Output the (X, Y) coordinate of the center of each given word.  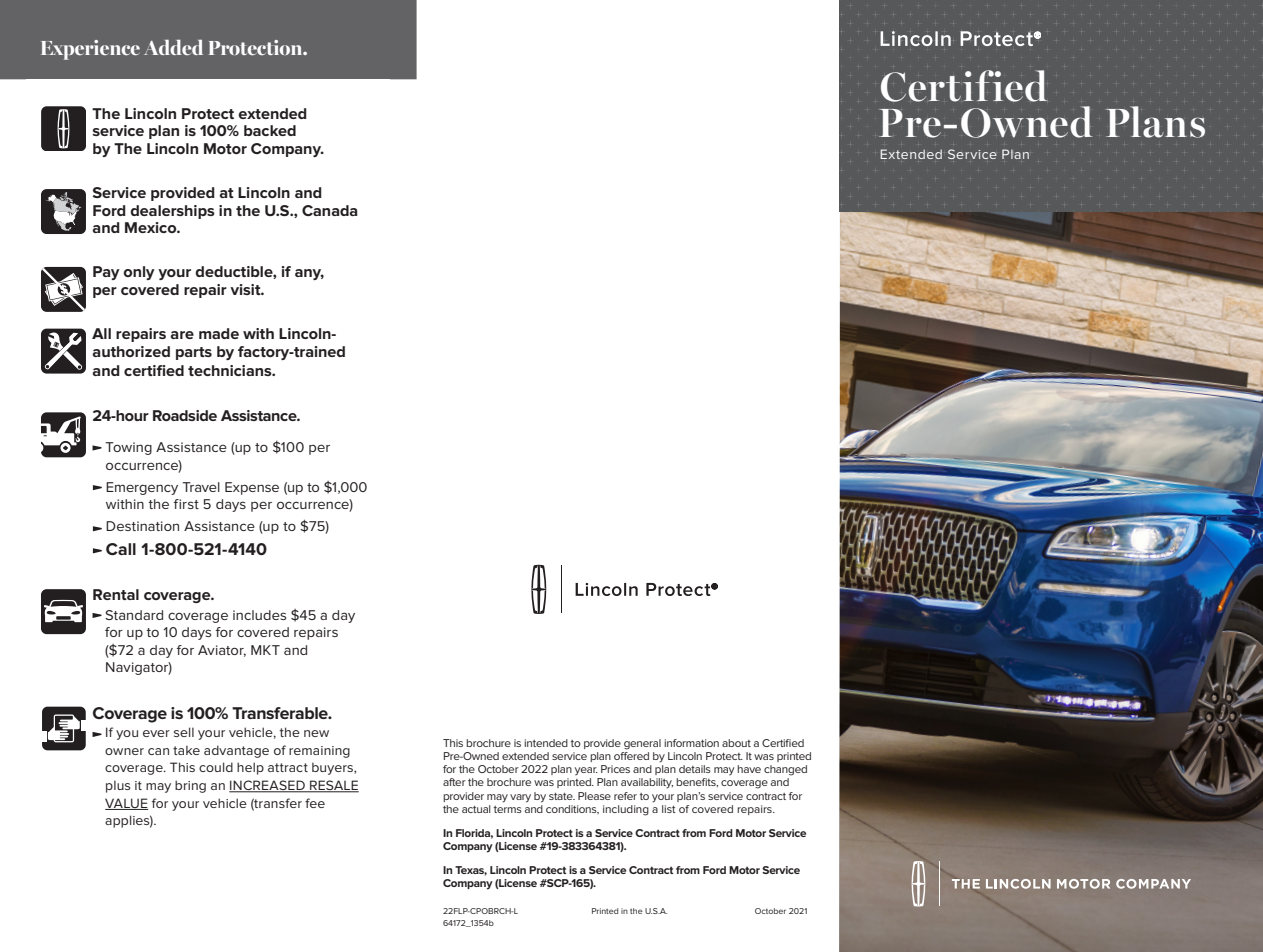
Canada (330, 210)
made (219, 333)
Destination (142, 526)
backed (270, 130)
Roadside (185, 415)
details (695, 769)
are (182, 335)
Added (173, 47)
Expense (252, 488)
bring (190, 786)
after (454, 782)
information (691, 743)
